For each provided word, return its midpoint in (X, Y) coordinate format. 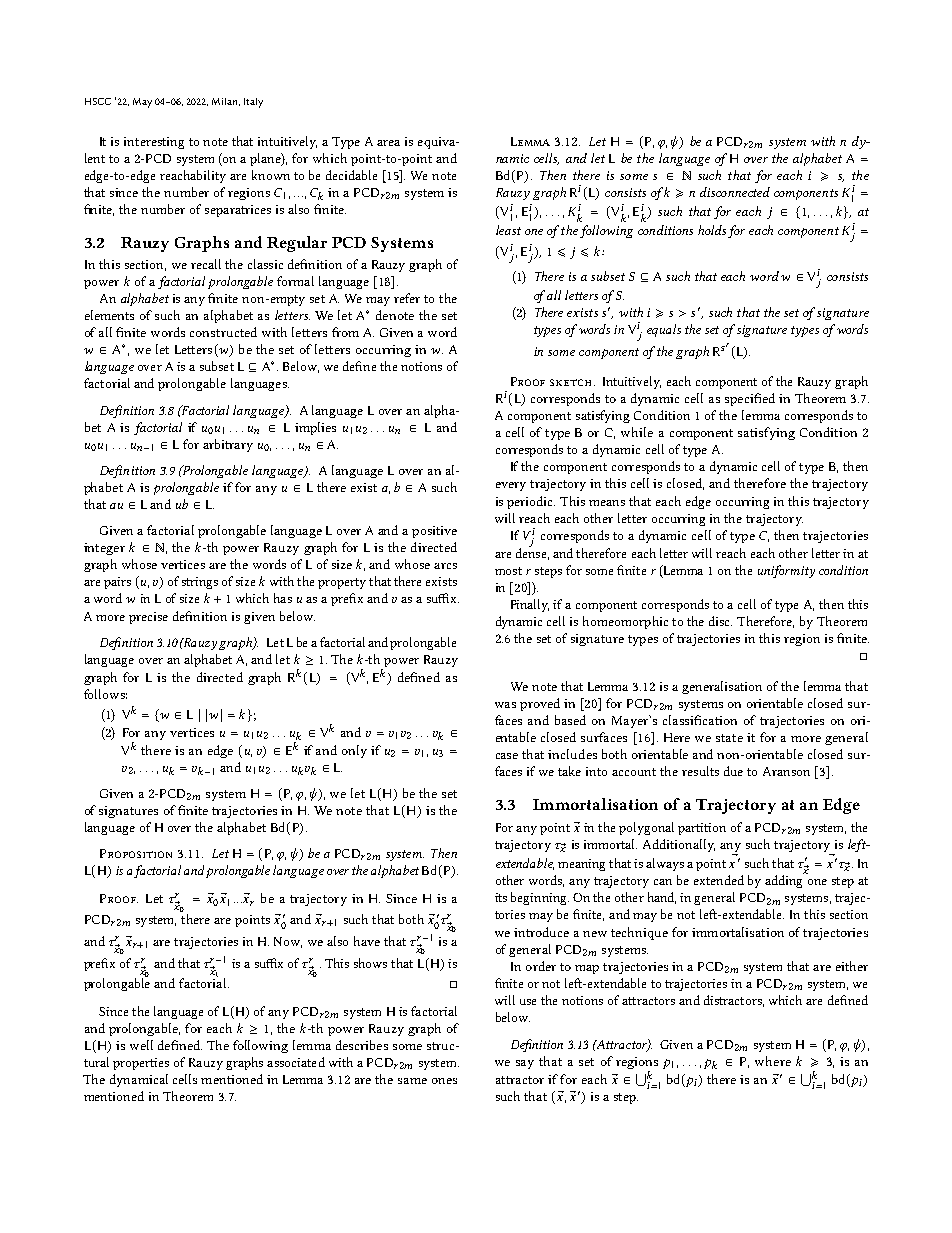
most (508, 571)
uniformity (786, 571)
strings (200, 583)
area (388, 143)
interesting (154, 143)
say (525, 1064)
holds (712, 230)
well (141, 1045)
